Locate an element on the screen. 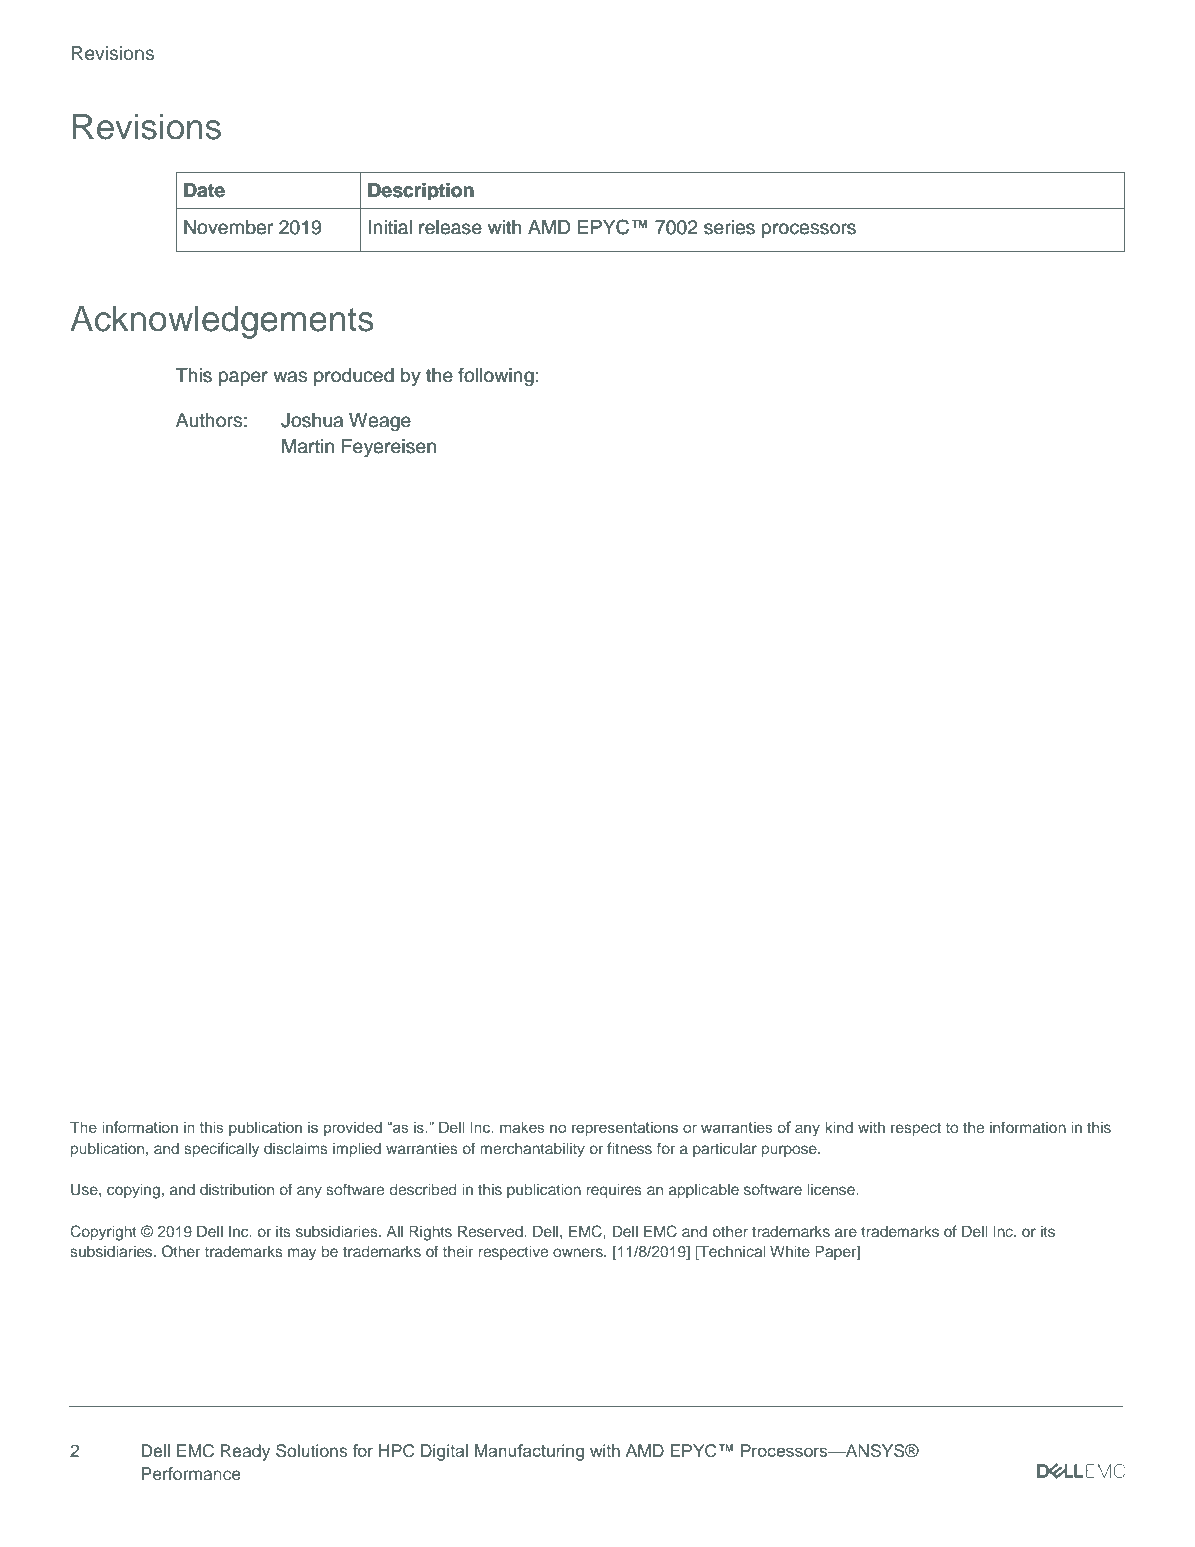 The height and width of the screenshot is (1547, 1195). release is located at coordinates (450, 227).
